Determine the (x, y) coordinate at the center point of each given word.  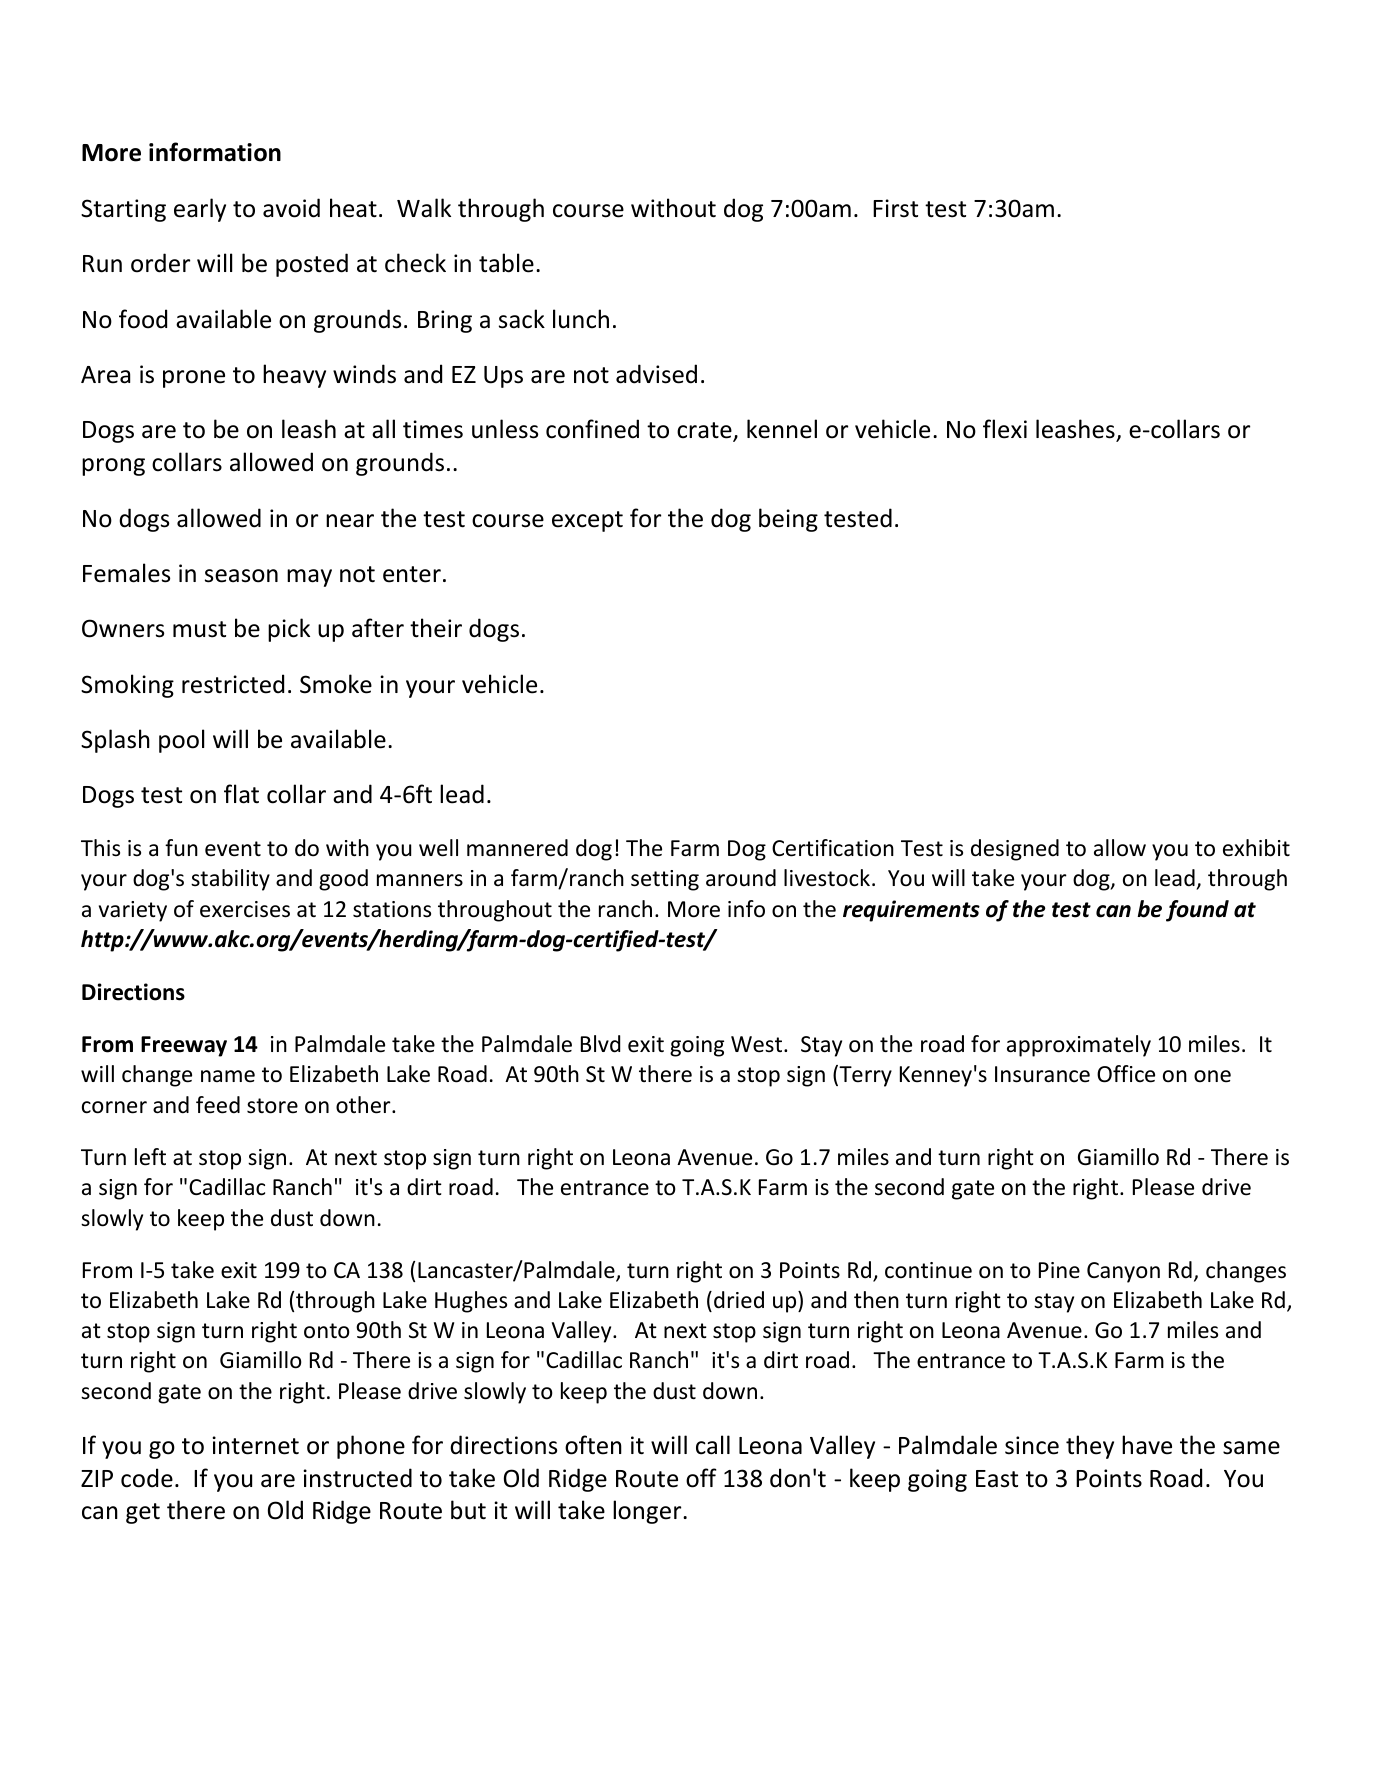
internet (255, 1445)
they (1090, 1447)
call (713, 1445)
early (200, 210)
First (895, 208)
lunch (581, 319)
